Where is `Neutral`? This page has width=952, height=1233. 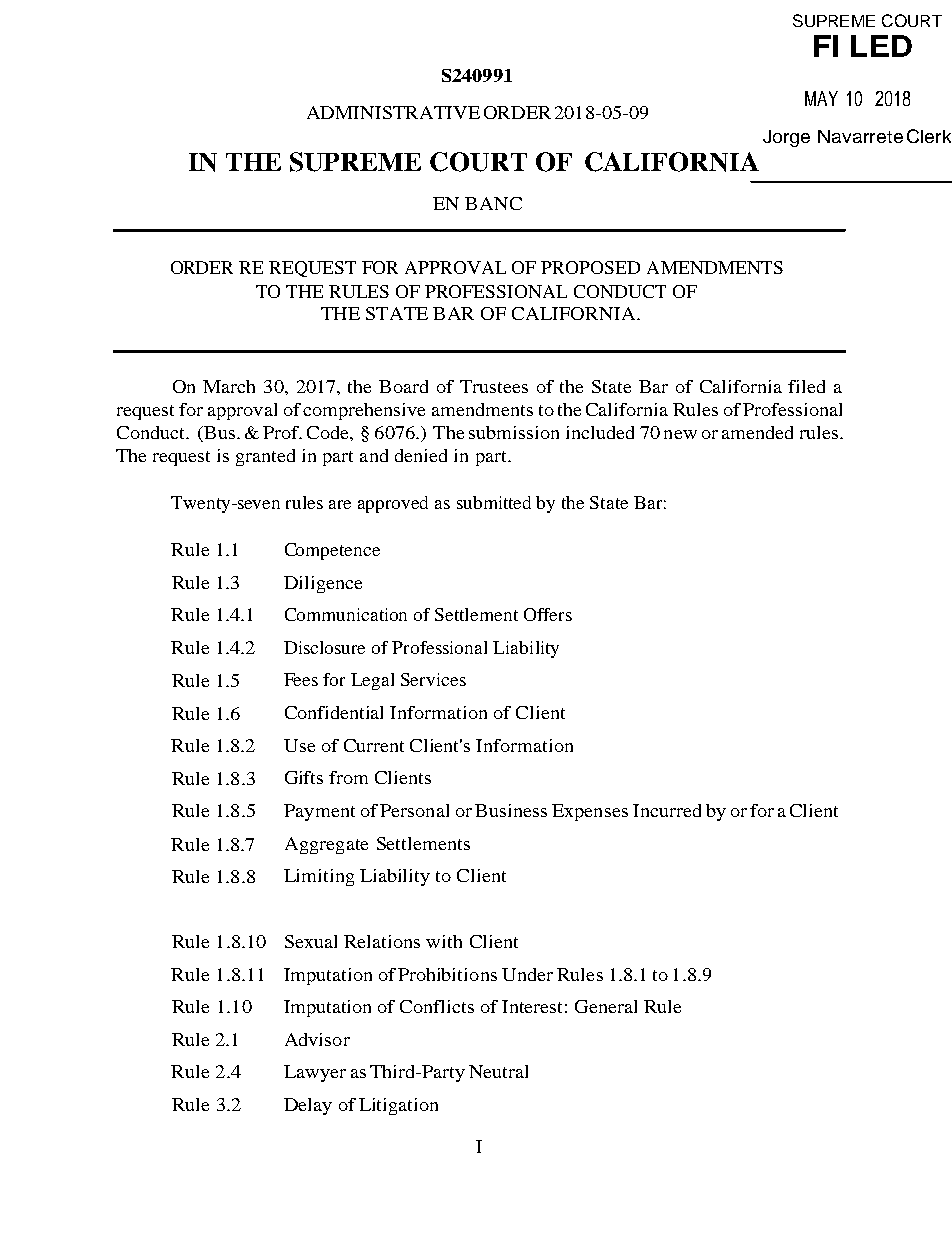
Neutral is located at coordinates (498, 1071).
